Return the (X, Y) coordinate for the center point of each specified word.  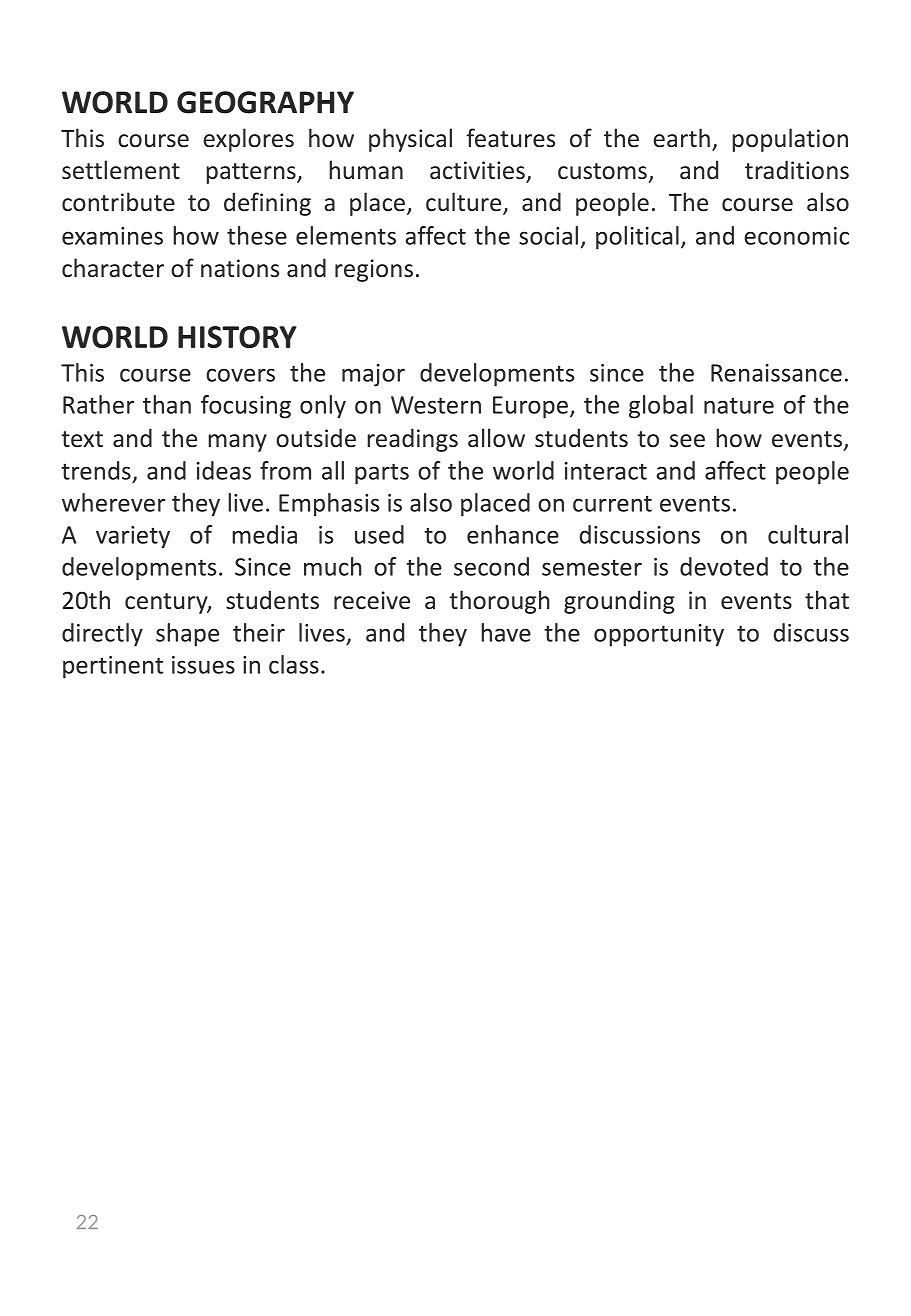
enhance (513, 534)
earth (681, 138)
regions (374, 270)
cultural (808, 534)
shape (187, 635)
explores (248, 140)
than (167, 404)
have (506, 632)
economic (796, 236)
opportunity (659, 635)
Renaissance (776, 373)
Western (436, 405)
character (113, 268)
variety (133, 537)
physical (410, 140)
